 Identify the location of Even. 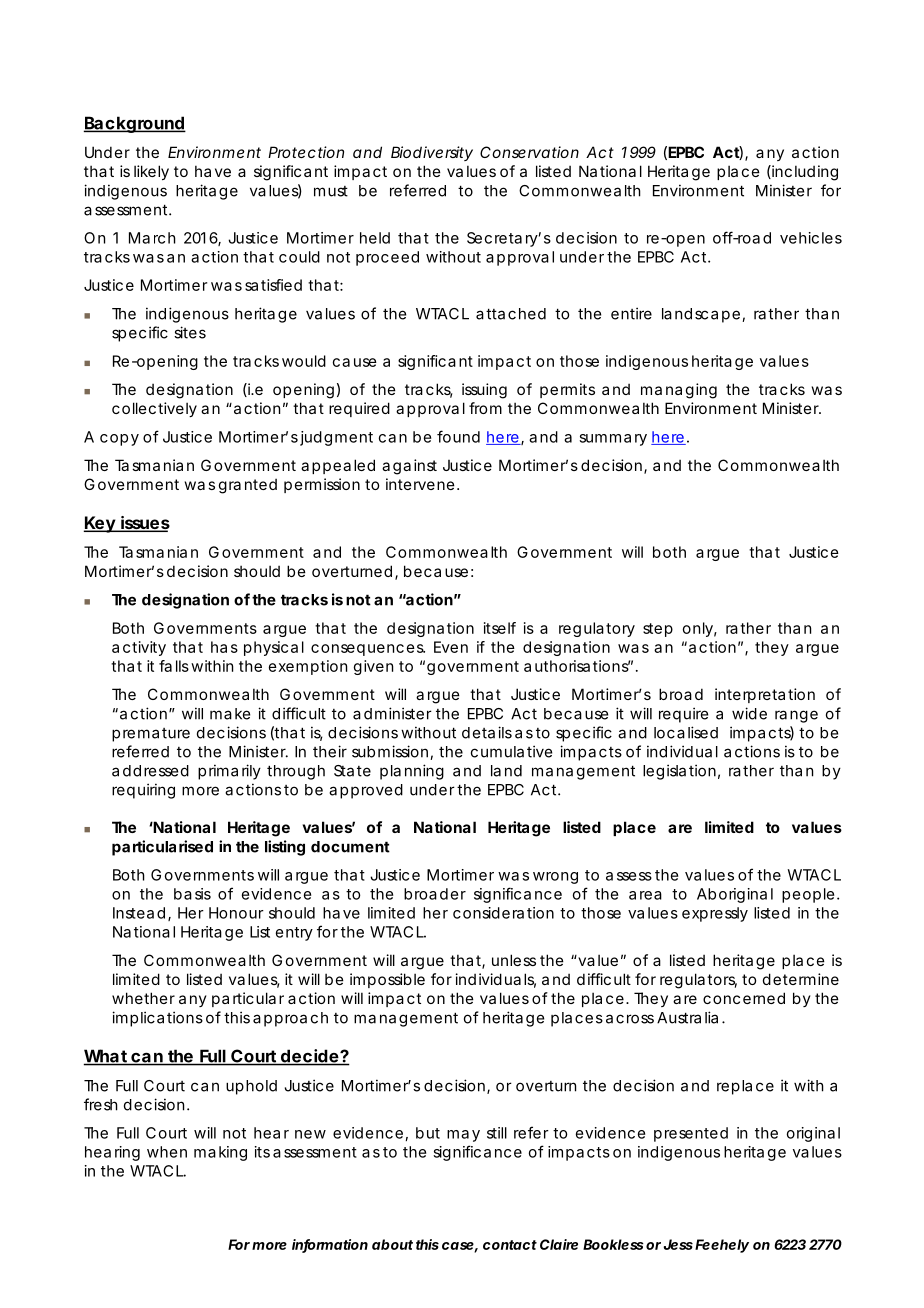
(451, 647).
